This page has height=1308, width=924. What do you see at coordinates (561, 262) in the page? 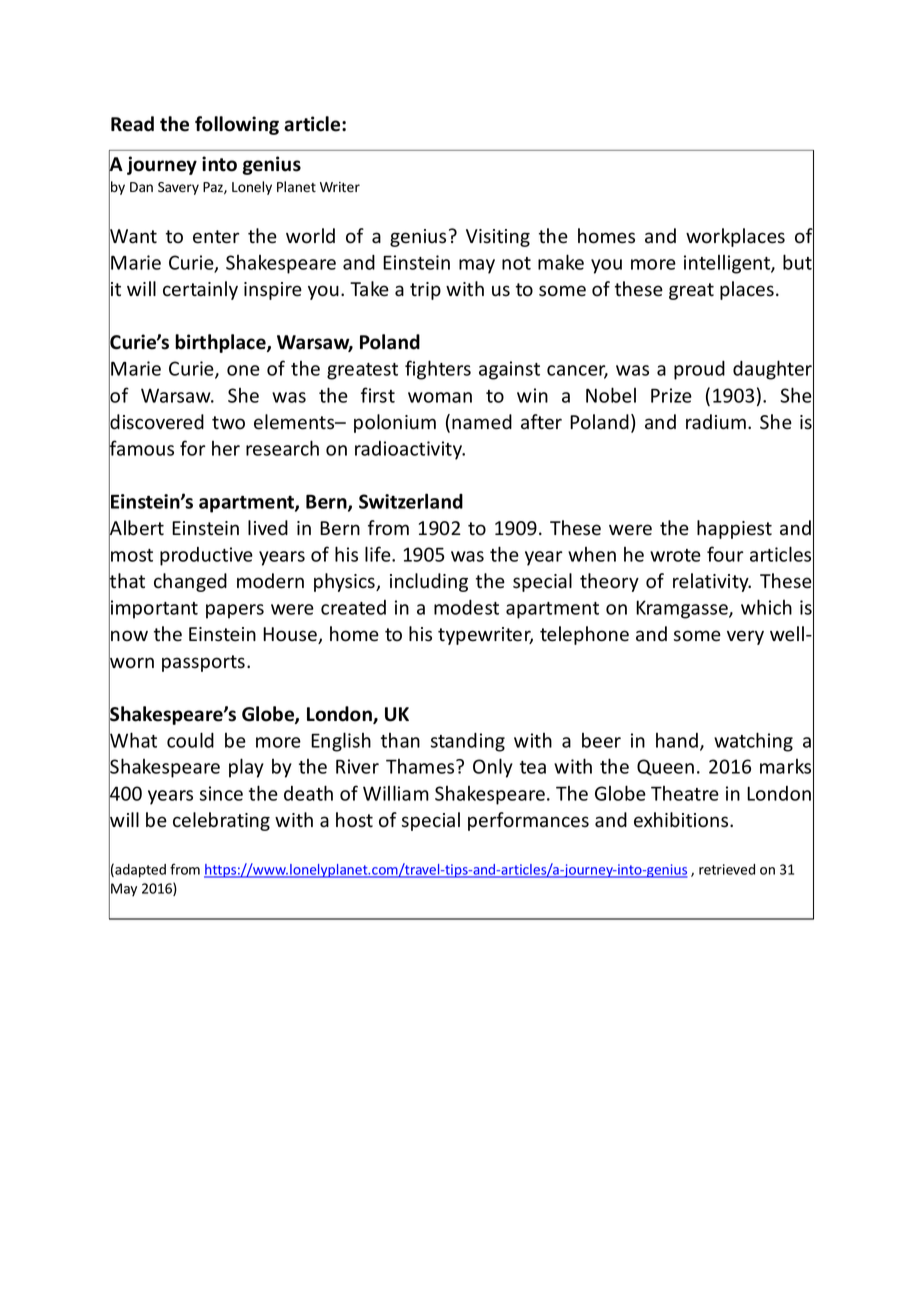
I see `make` at bounding box center [561, 262].
